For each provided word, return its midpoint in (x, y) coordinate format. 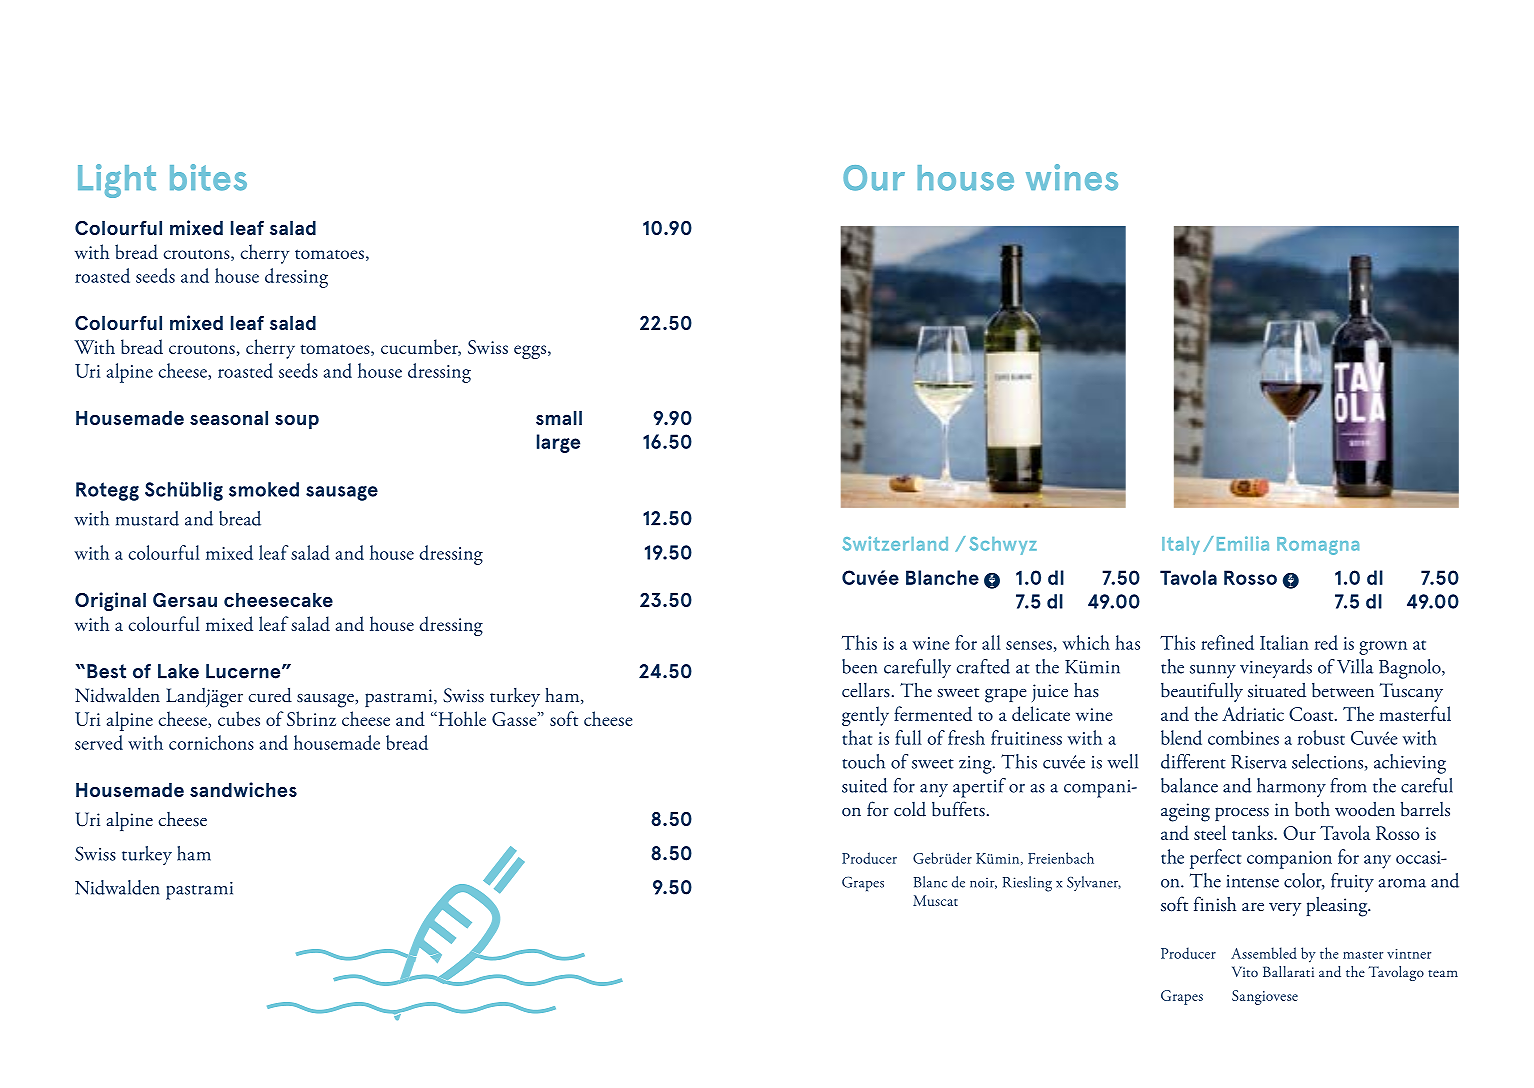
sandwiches (243, 789)
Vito (1245, 971)
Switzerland (895, 543)
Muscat (935, 900)
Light (117, 181)
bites (208, 177)
